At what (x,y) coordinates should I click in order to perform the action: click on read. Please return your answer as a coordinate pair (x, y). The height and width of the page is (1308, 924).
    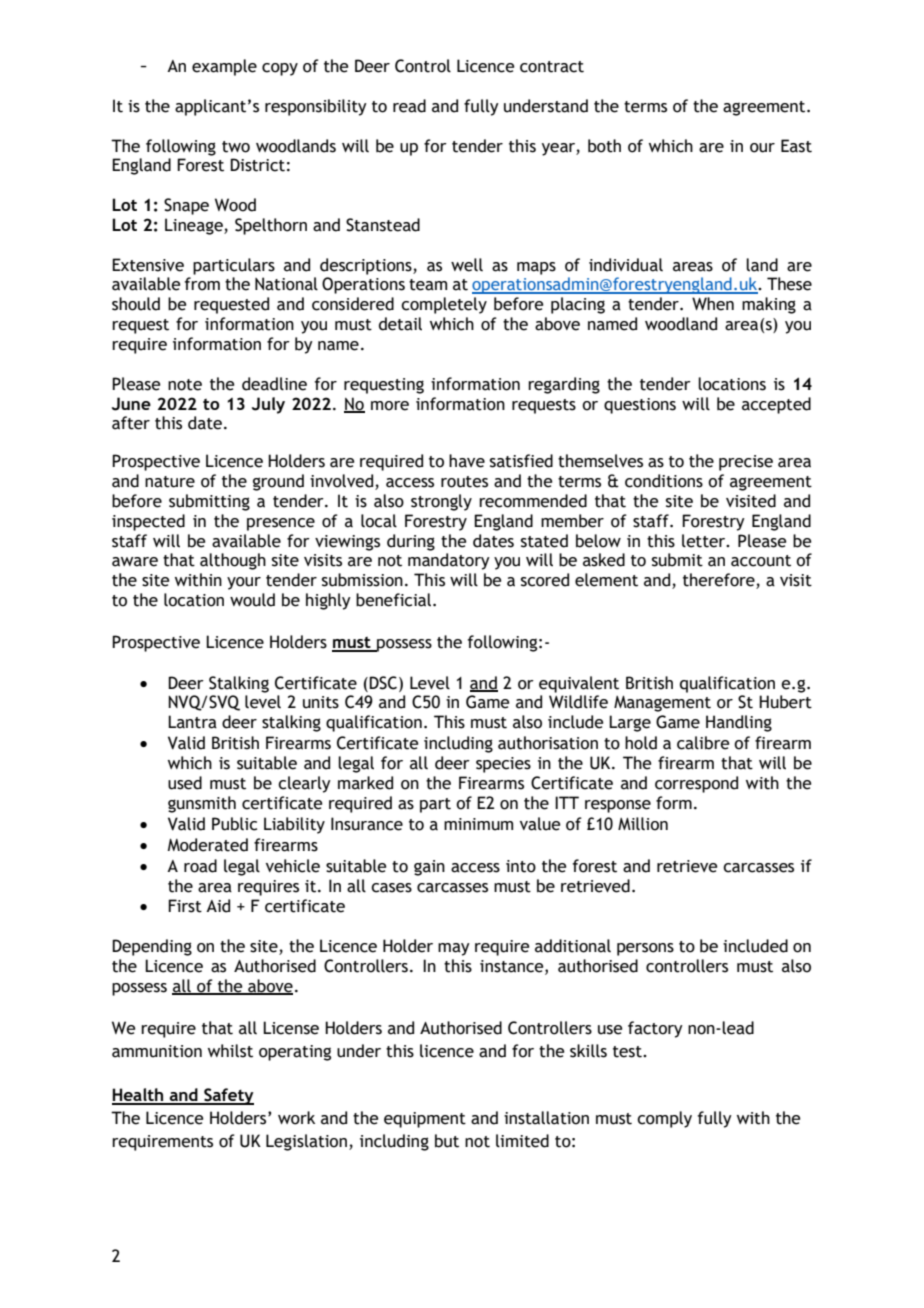
    Looking at the image, I should click on (409, 106).
